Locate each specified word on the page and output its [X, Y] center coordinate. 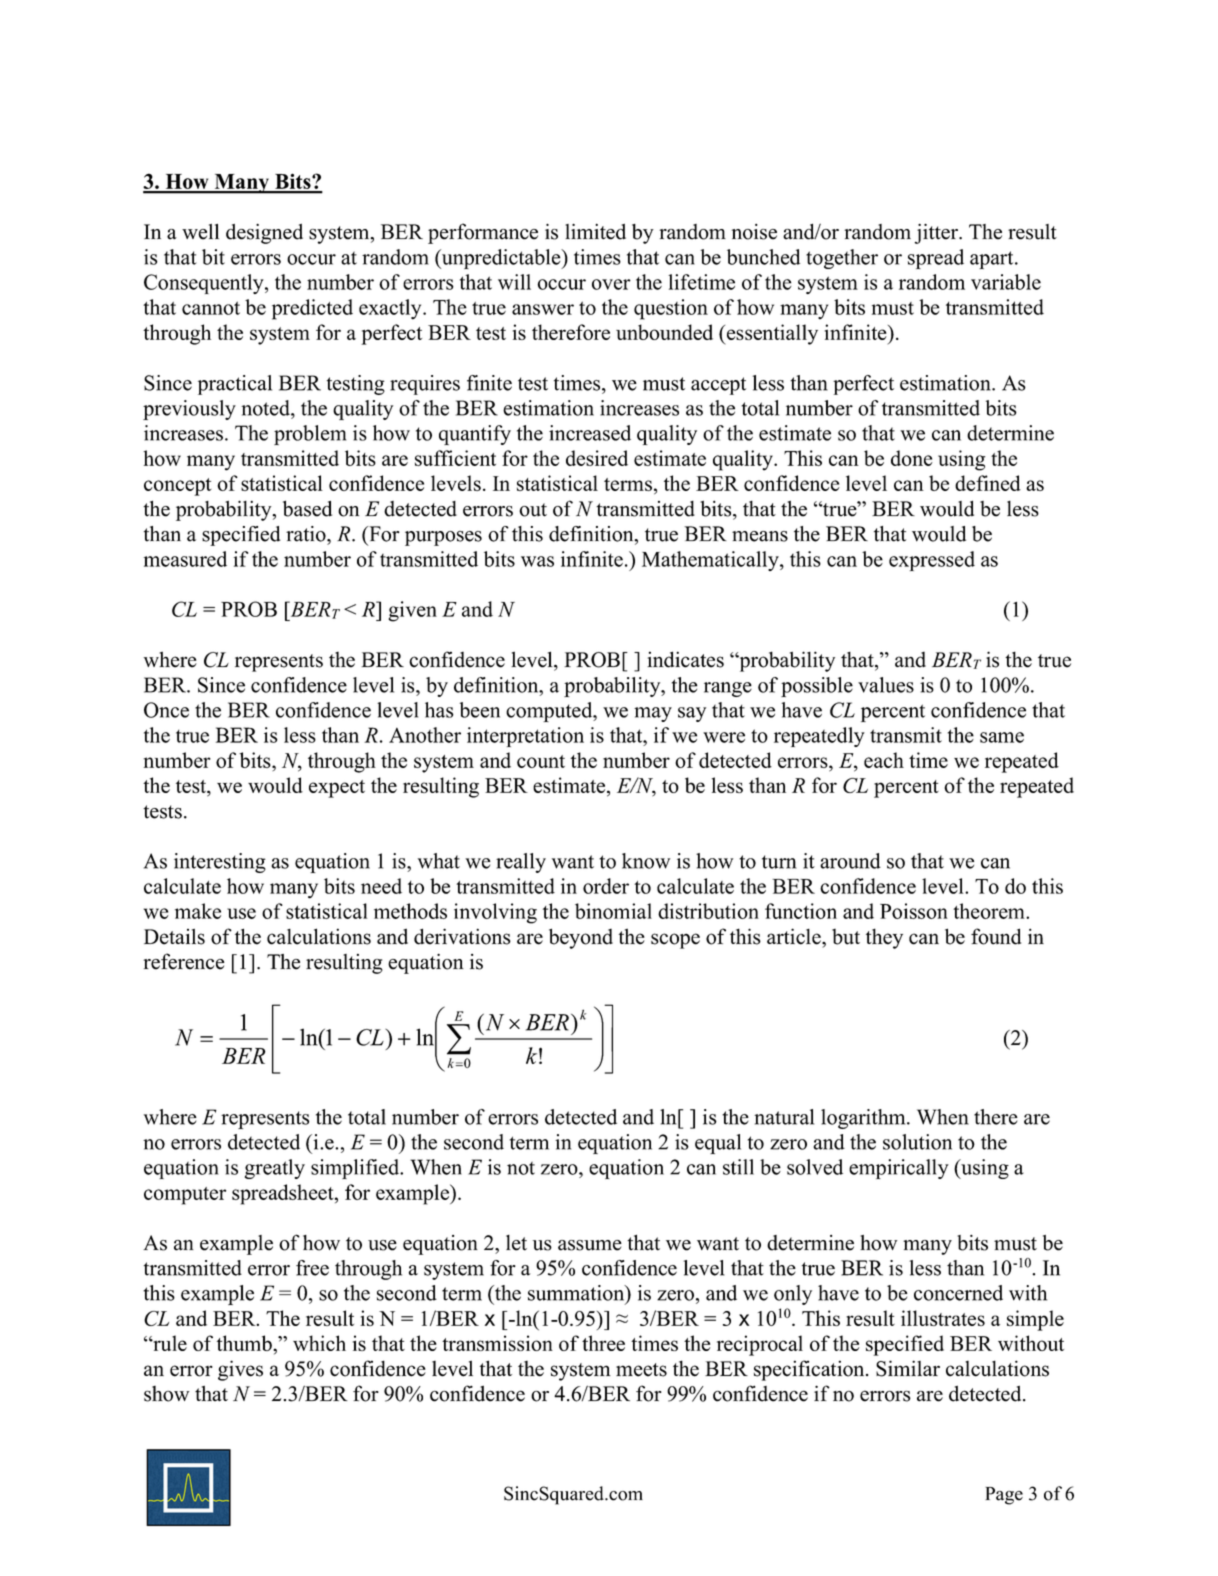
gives [240, 1370]
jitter [937, 234]
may [653, 714]
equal [718, 1144]
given [412, 611]
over [611, 284]
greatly [275, 1169]
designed [264, 234]
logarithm [864, 1119]
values [886, 685]
